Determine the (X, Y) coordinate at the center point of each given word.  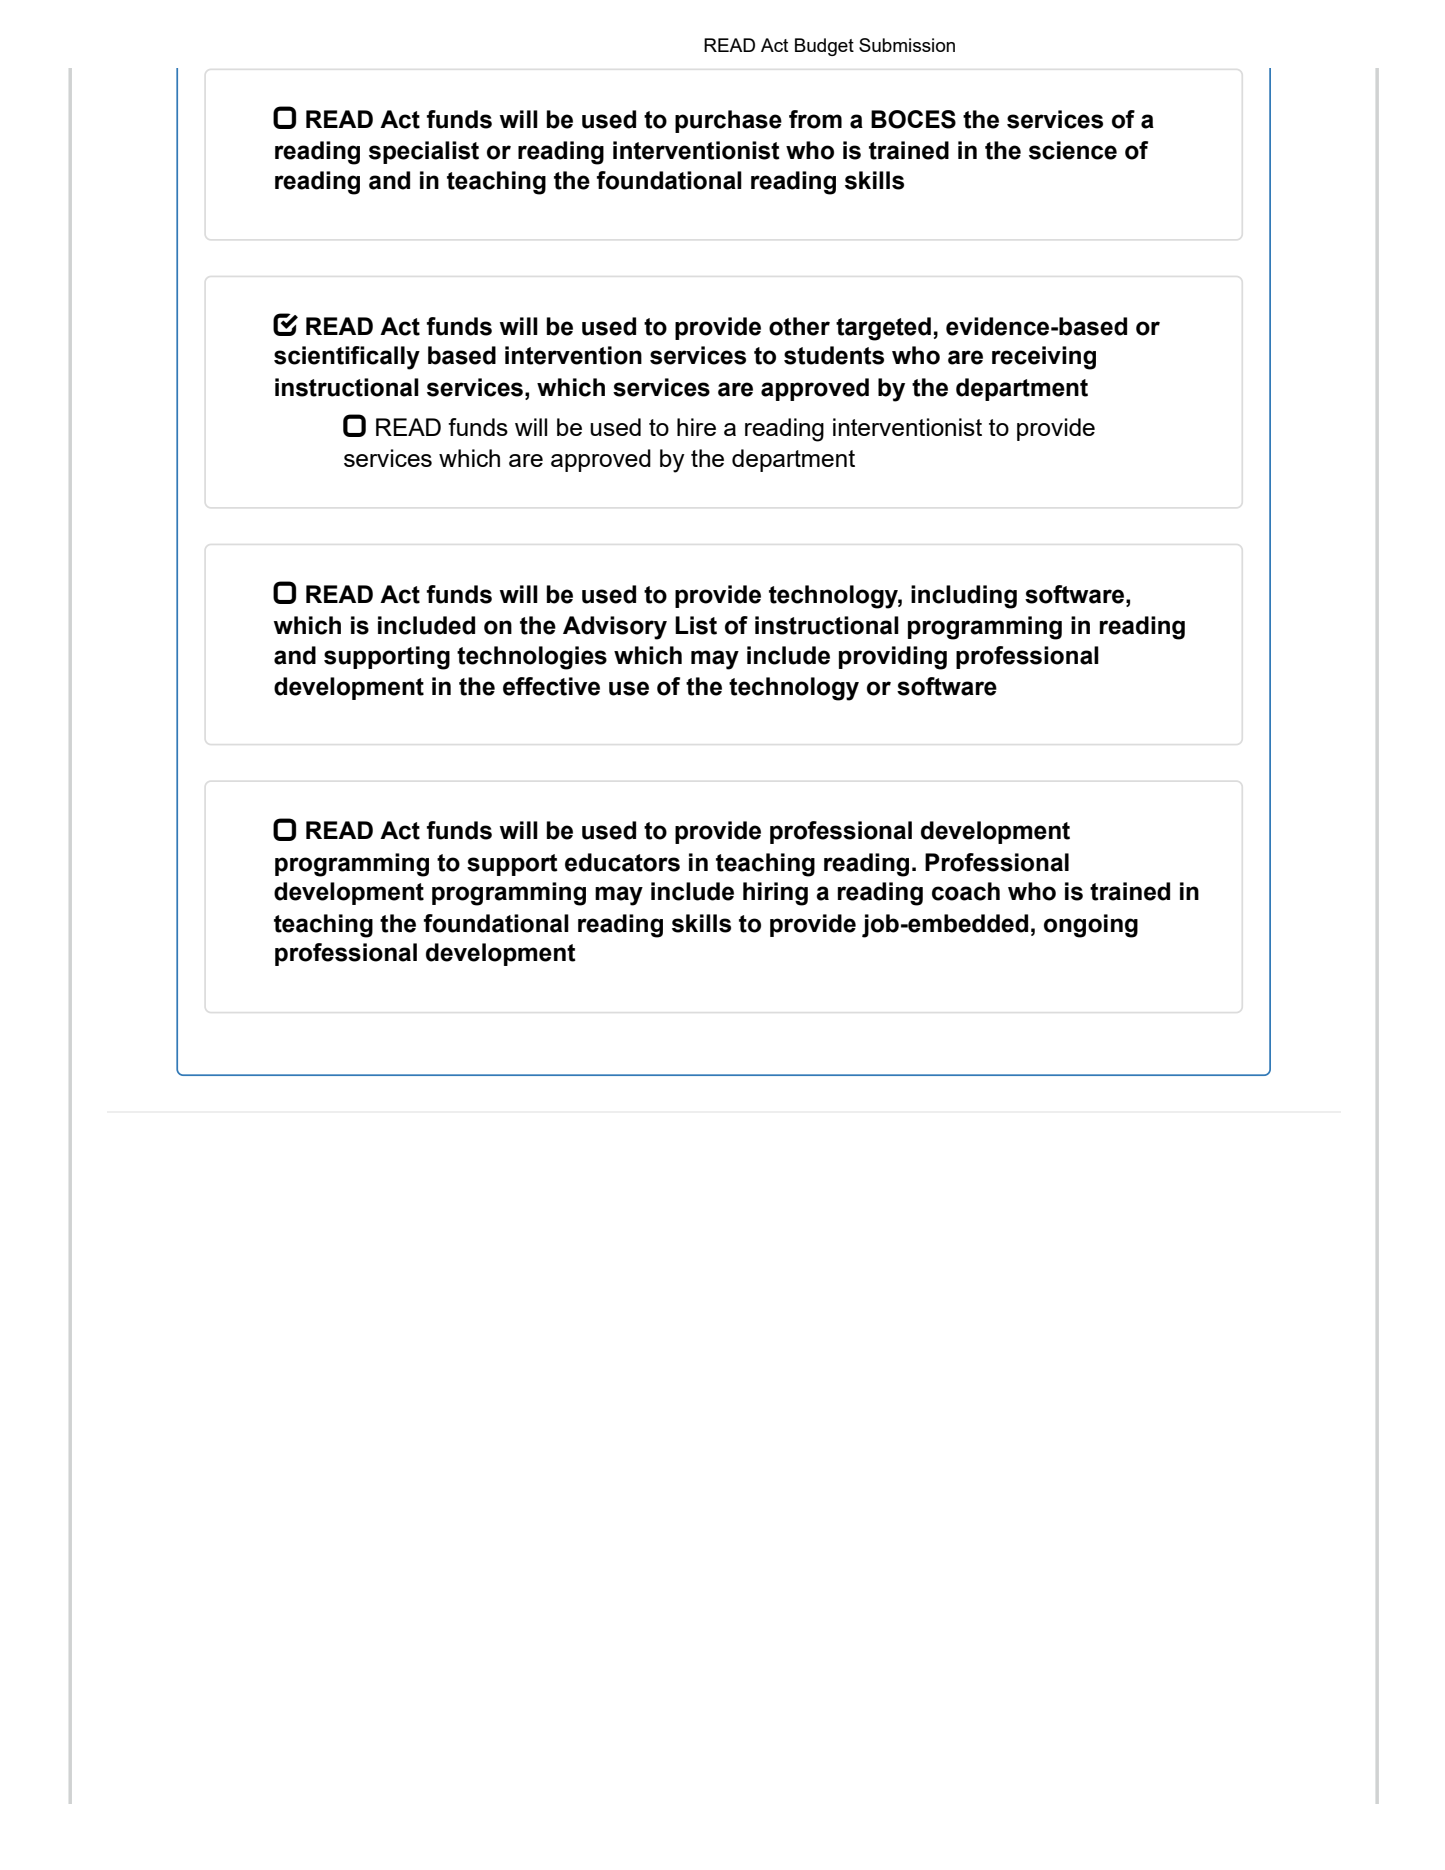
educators (622, 862)
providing (893, 658)
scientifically (347, 358)
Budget (824, 47)
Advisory (615, 628)
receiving (1044, 358)
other (799, 326)
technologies (532, 658)
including (964, 597)
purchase (728, 121)
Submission (907, 45)
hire (696, 427)
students (834, 355)
